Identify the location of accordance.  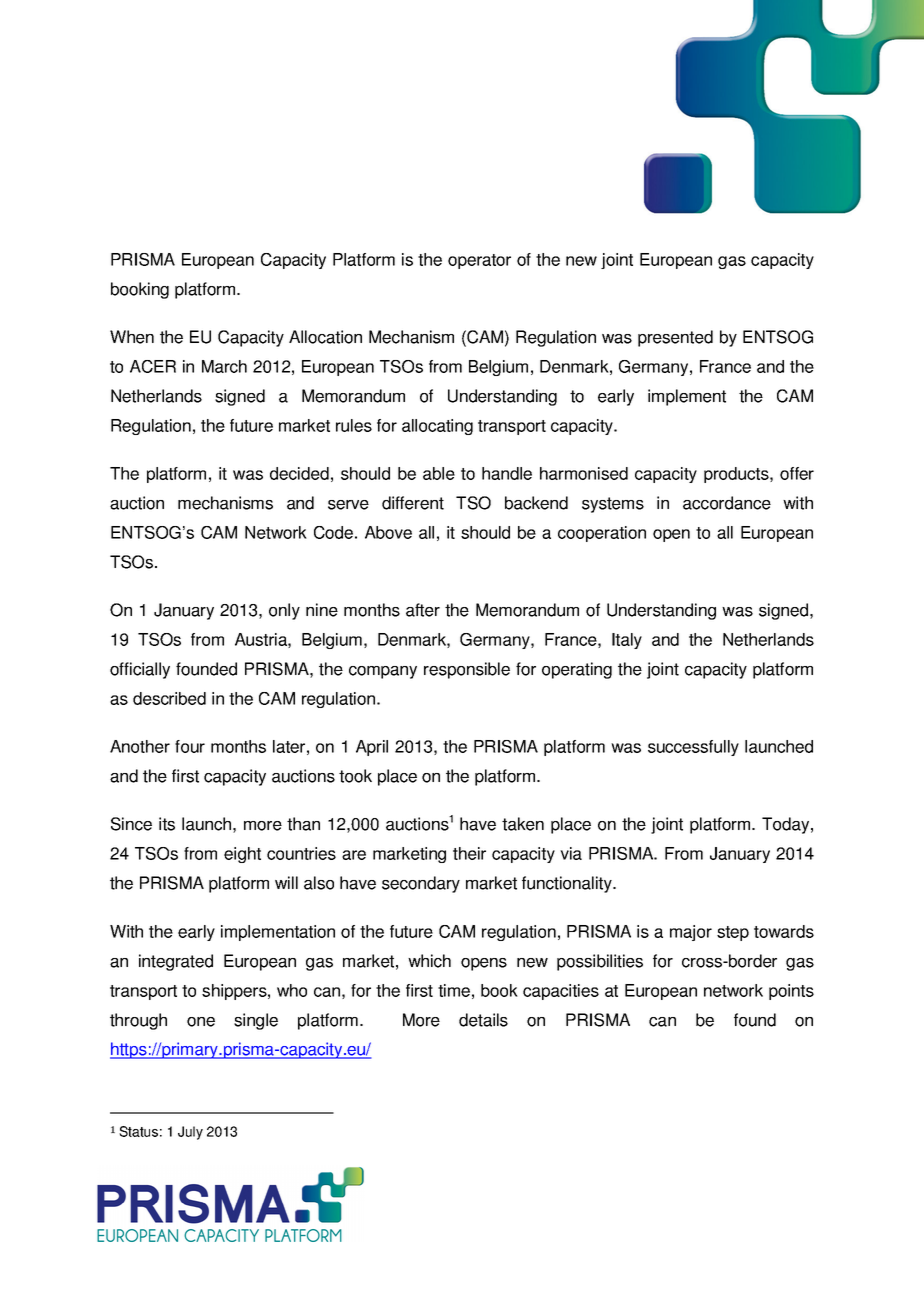
(727, 503).
